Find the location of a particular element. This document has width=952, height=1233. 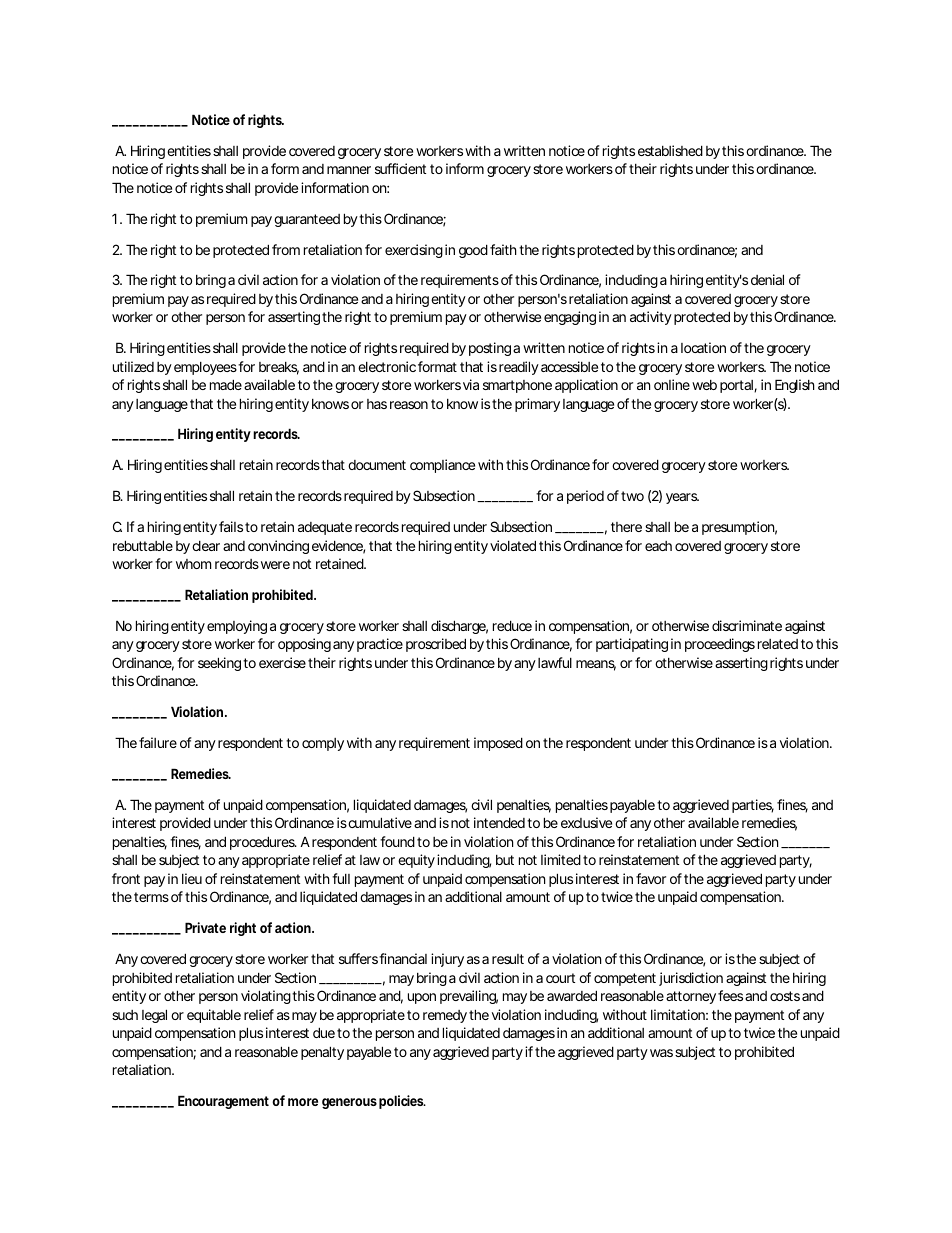

failure is located at coordinates (158, 742).
